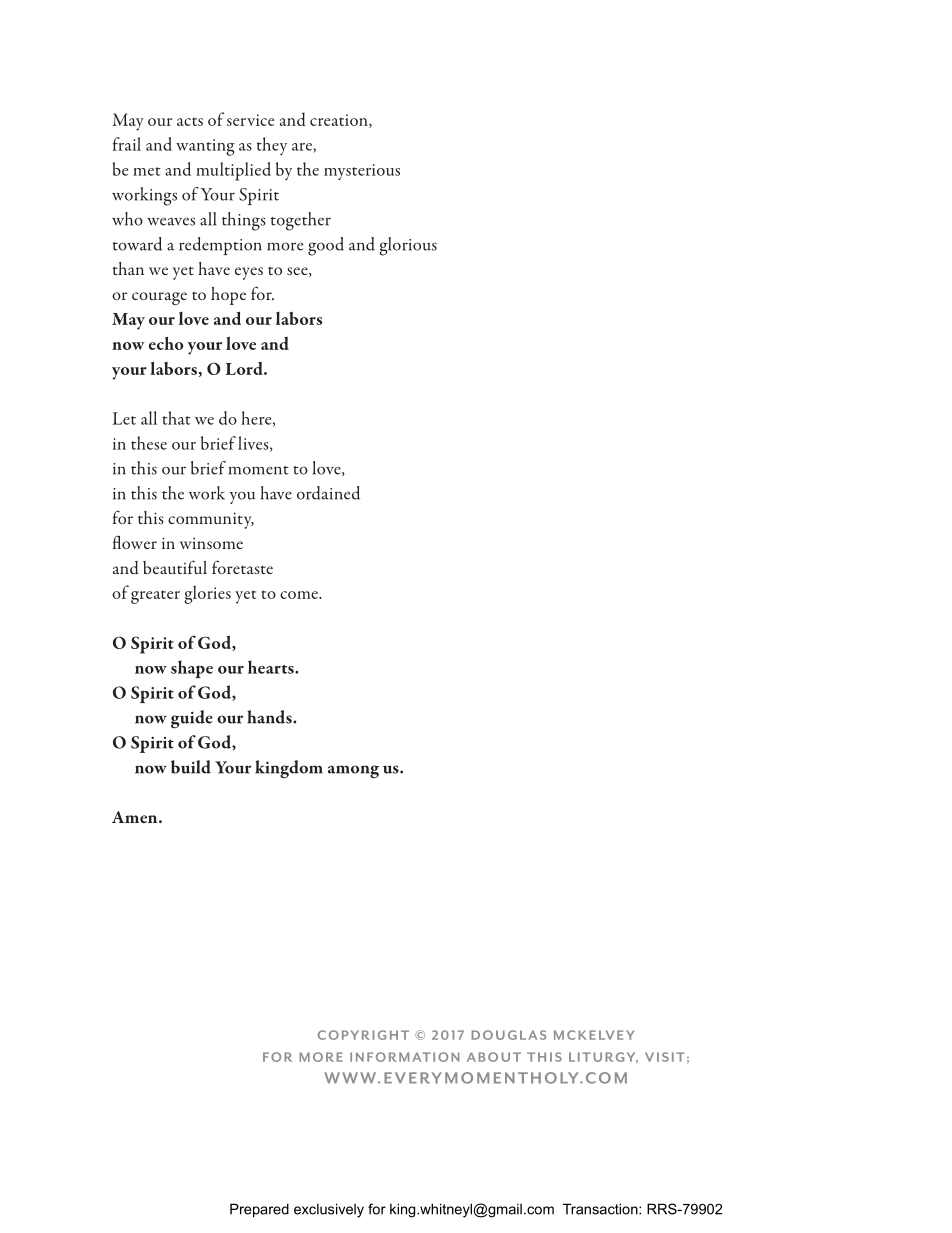 Image resolution: width=952 pixels, height=1233 pixels. Describe the element at coordinates (176, 418) in the page. I see `that` at that location.
